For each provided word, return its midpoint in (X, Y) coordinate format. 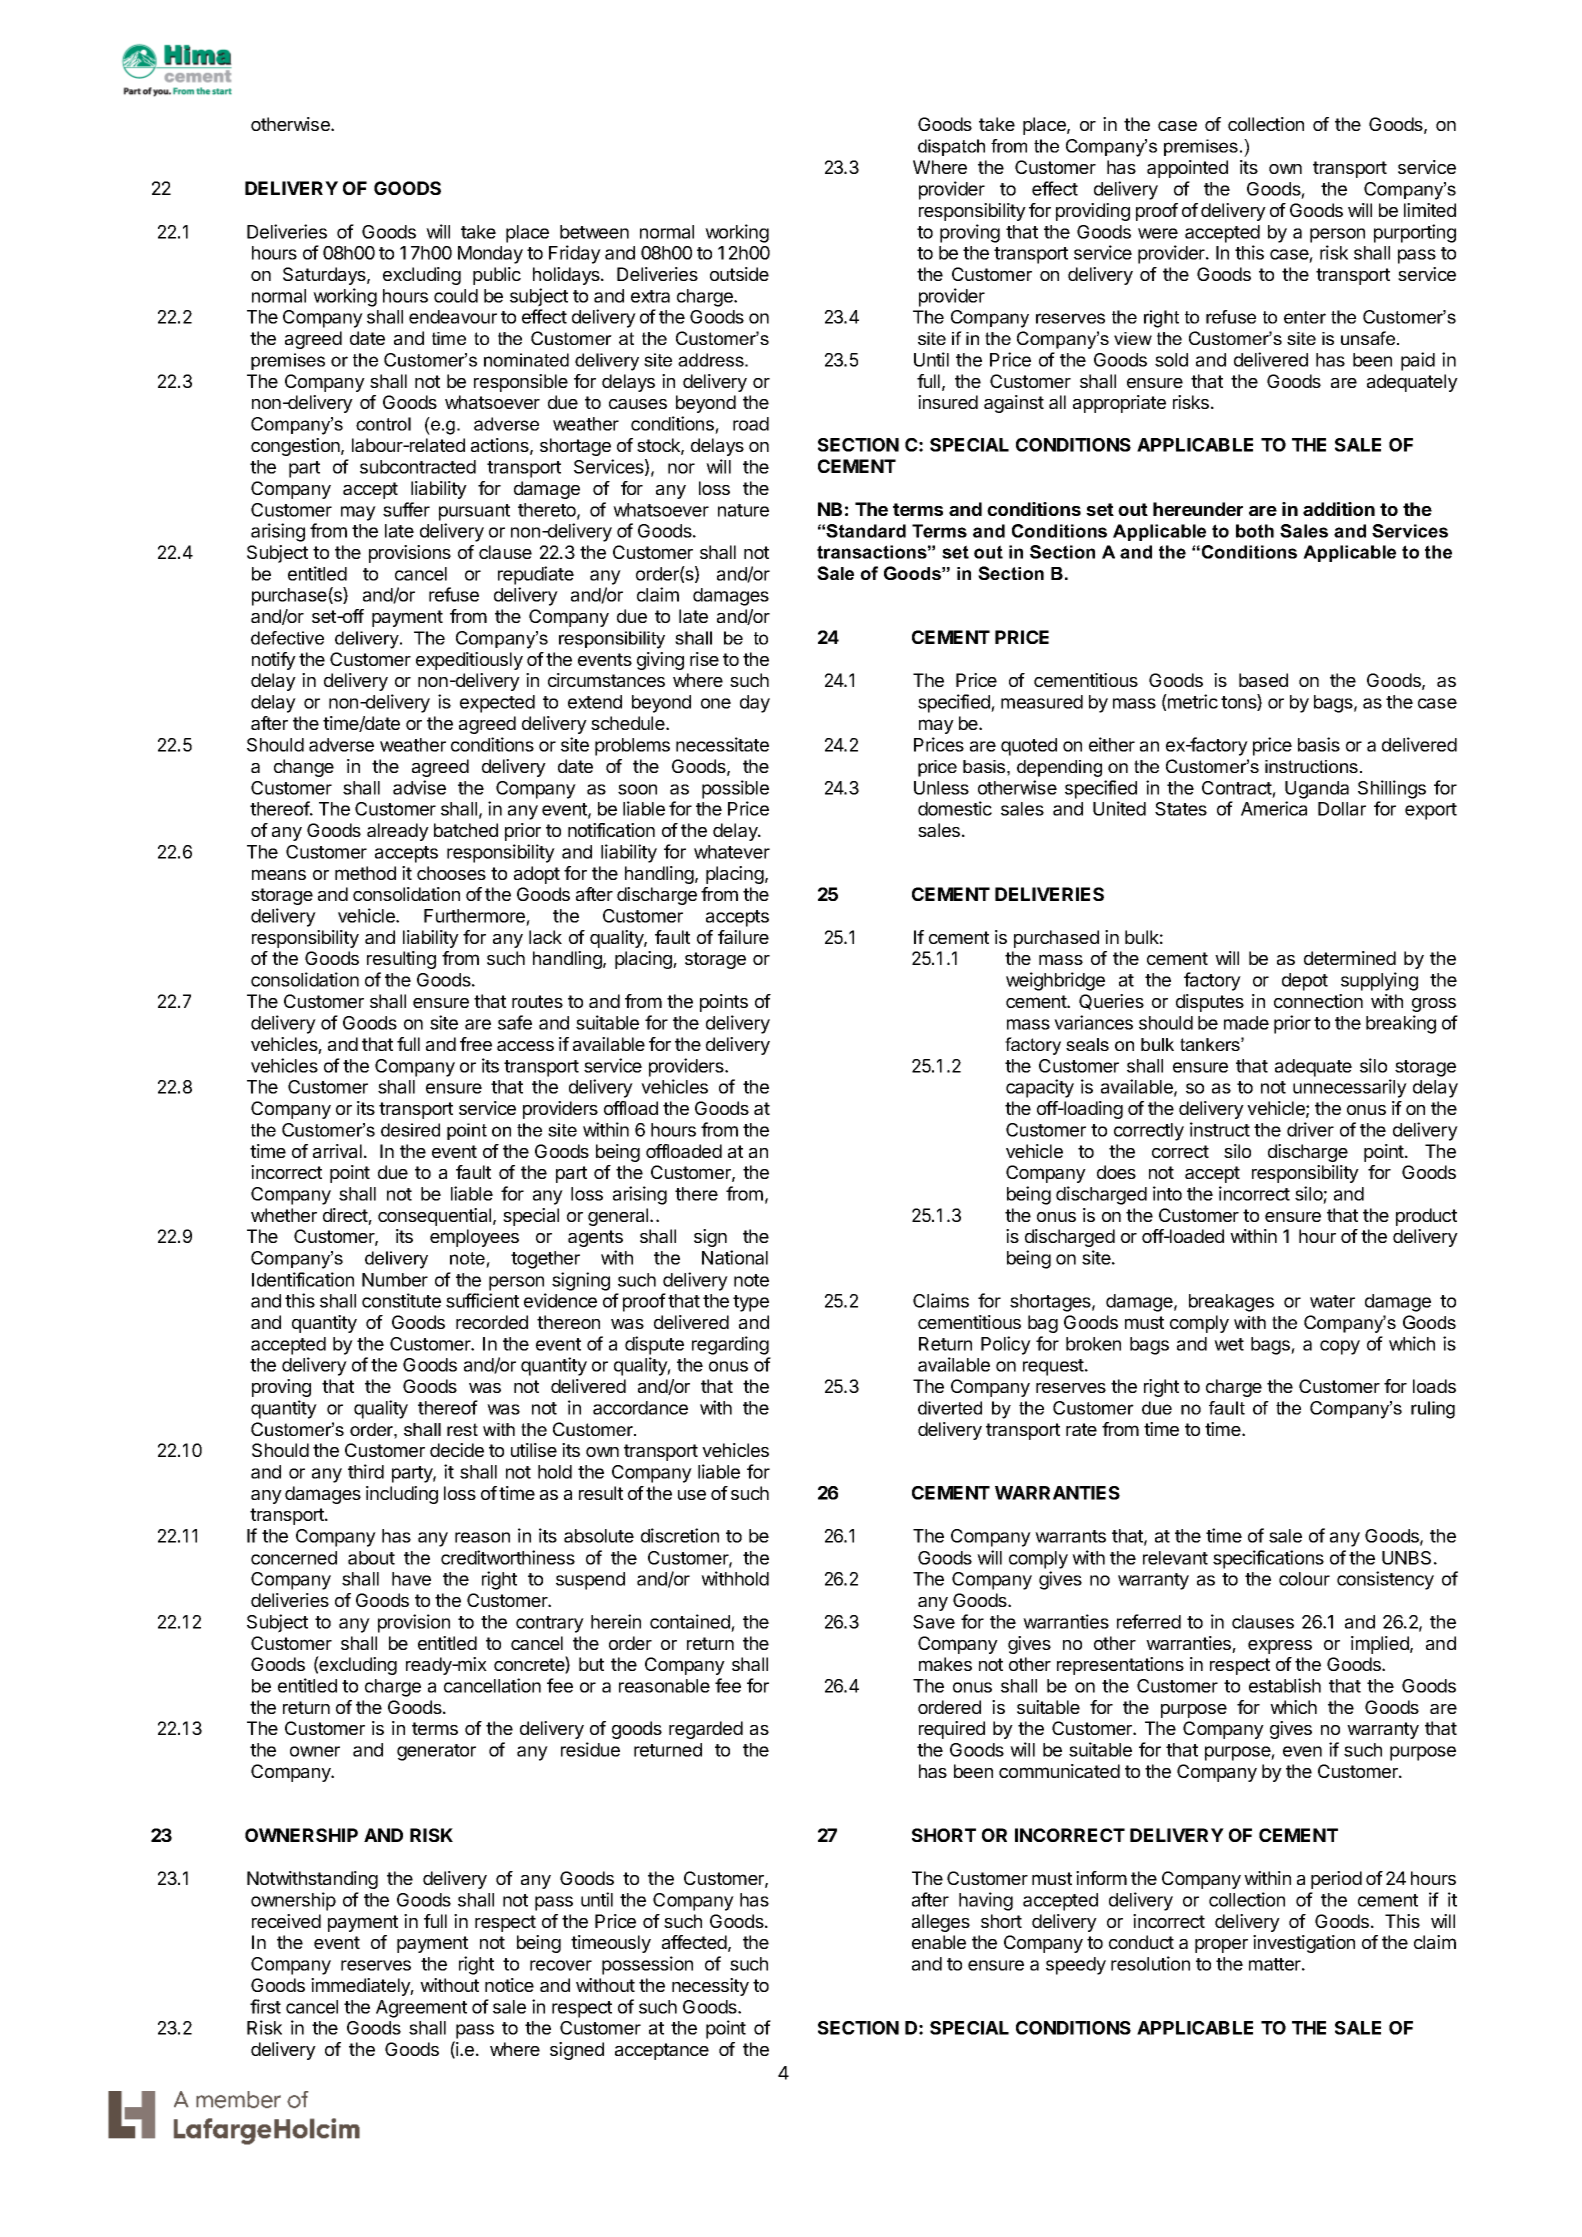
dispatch (951, 147)
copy (1340, 1347)
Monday (490, 255)
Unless (941, 788)
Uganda (1317, 790)
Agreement (421, 2009)
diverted (950, 1408)
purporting (1415, 233)
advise (419, 787)
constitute (401, 1300)
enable (939, 1942)
